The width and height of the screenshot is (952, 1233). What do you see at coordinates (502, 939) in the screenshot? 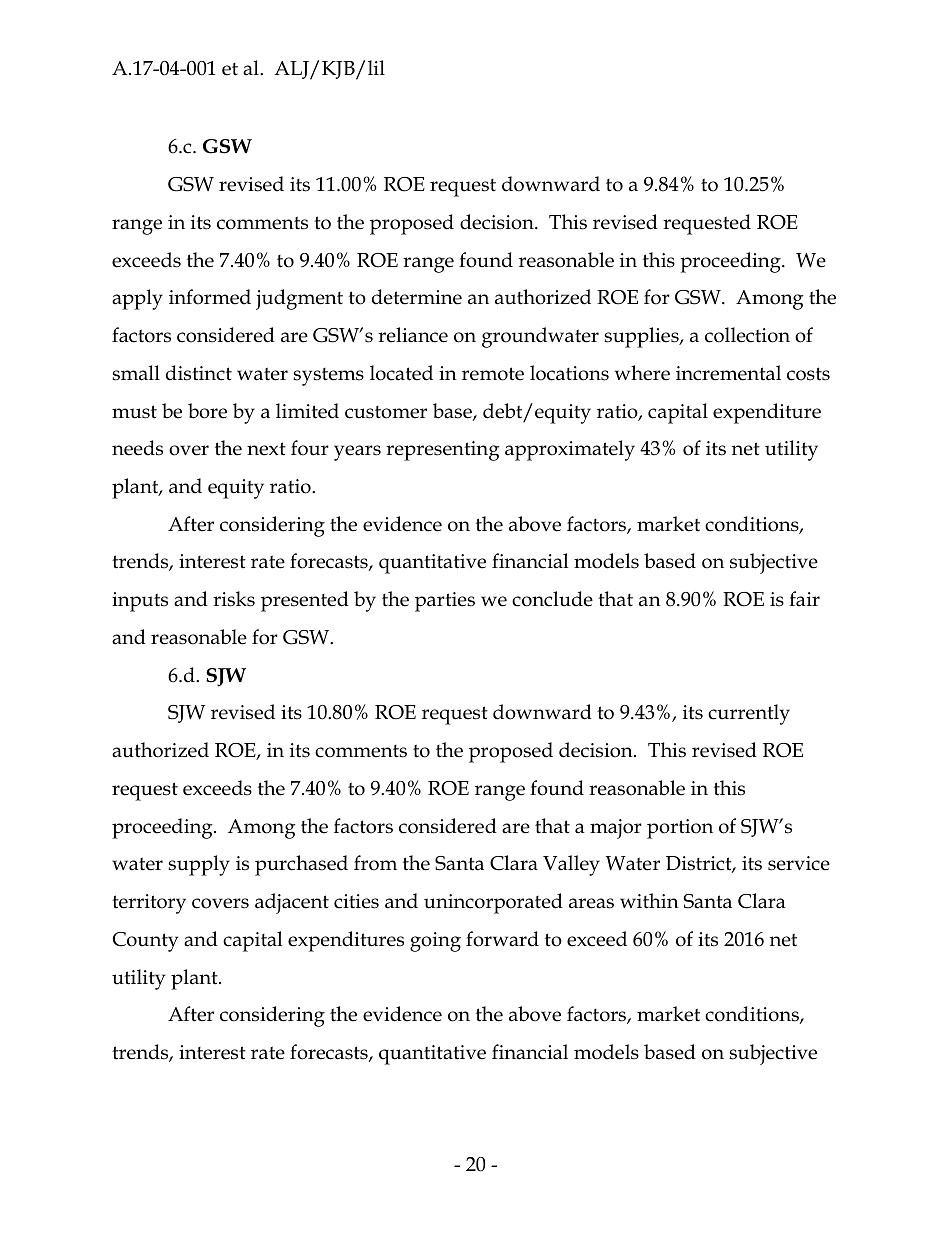
I see `forward` at bounding box center [502, 939].
